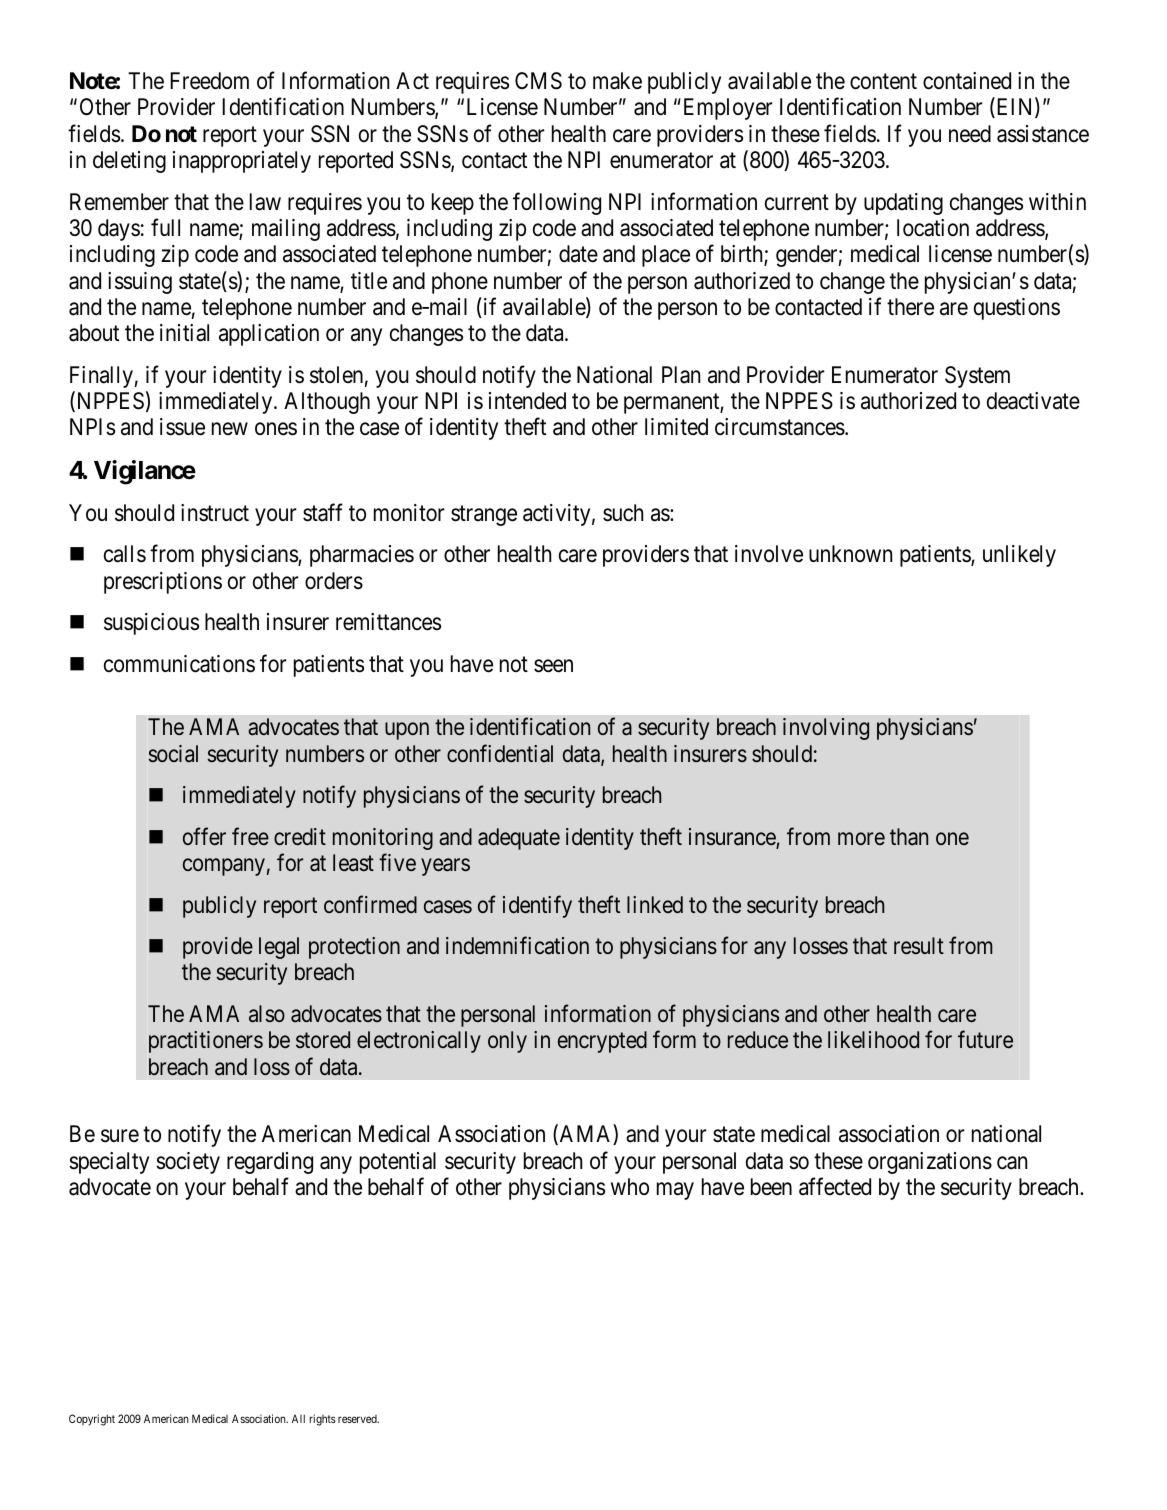  Describe the element at coordinates (970, 134) in the screenshot. I see `need` at that location.
